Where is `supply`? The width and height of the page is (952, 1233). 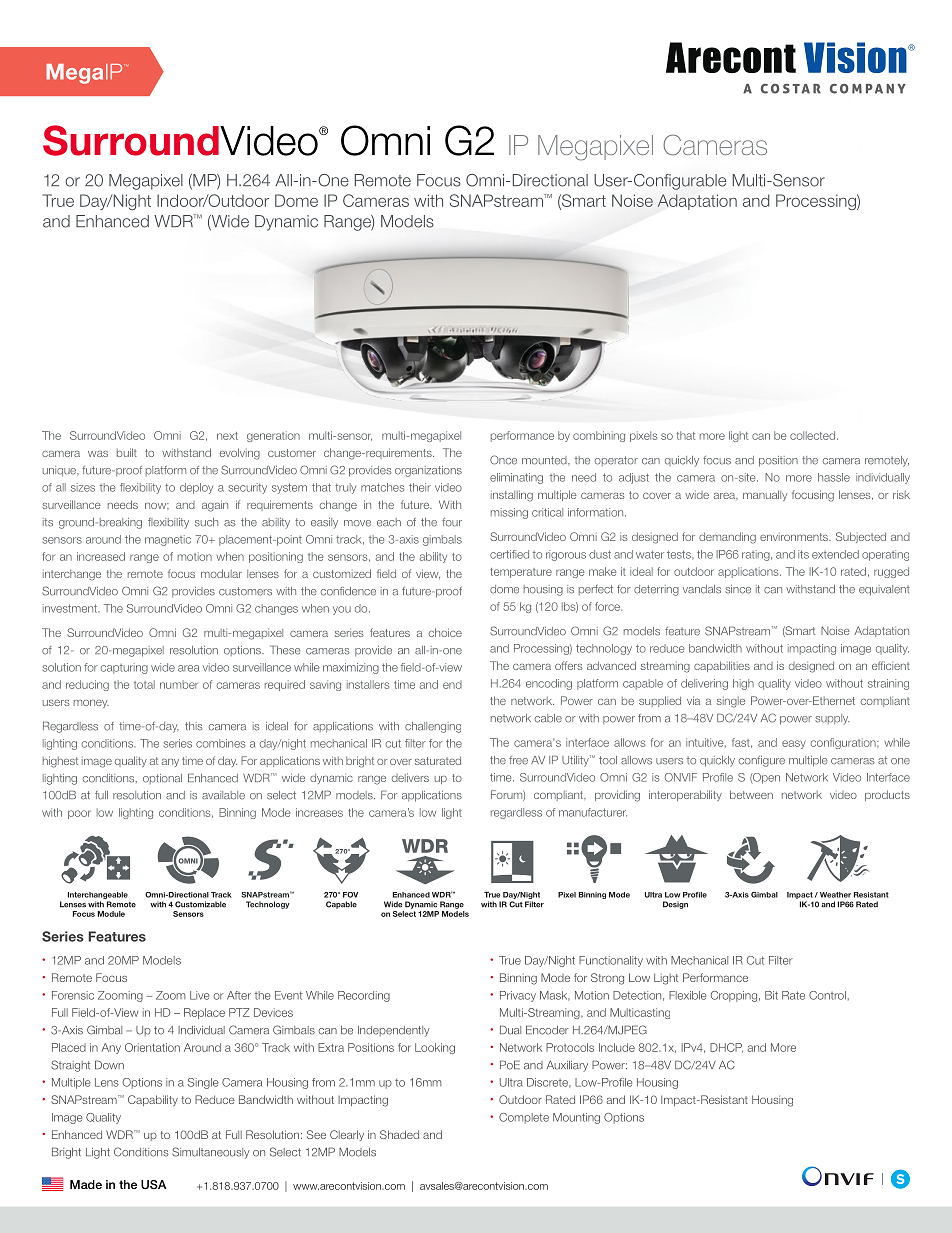
supply is located at coordinates (832, 719).
